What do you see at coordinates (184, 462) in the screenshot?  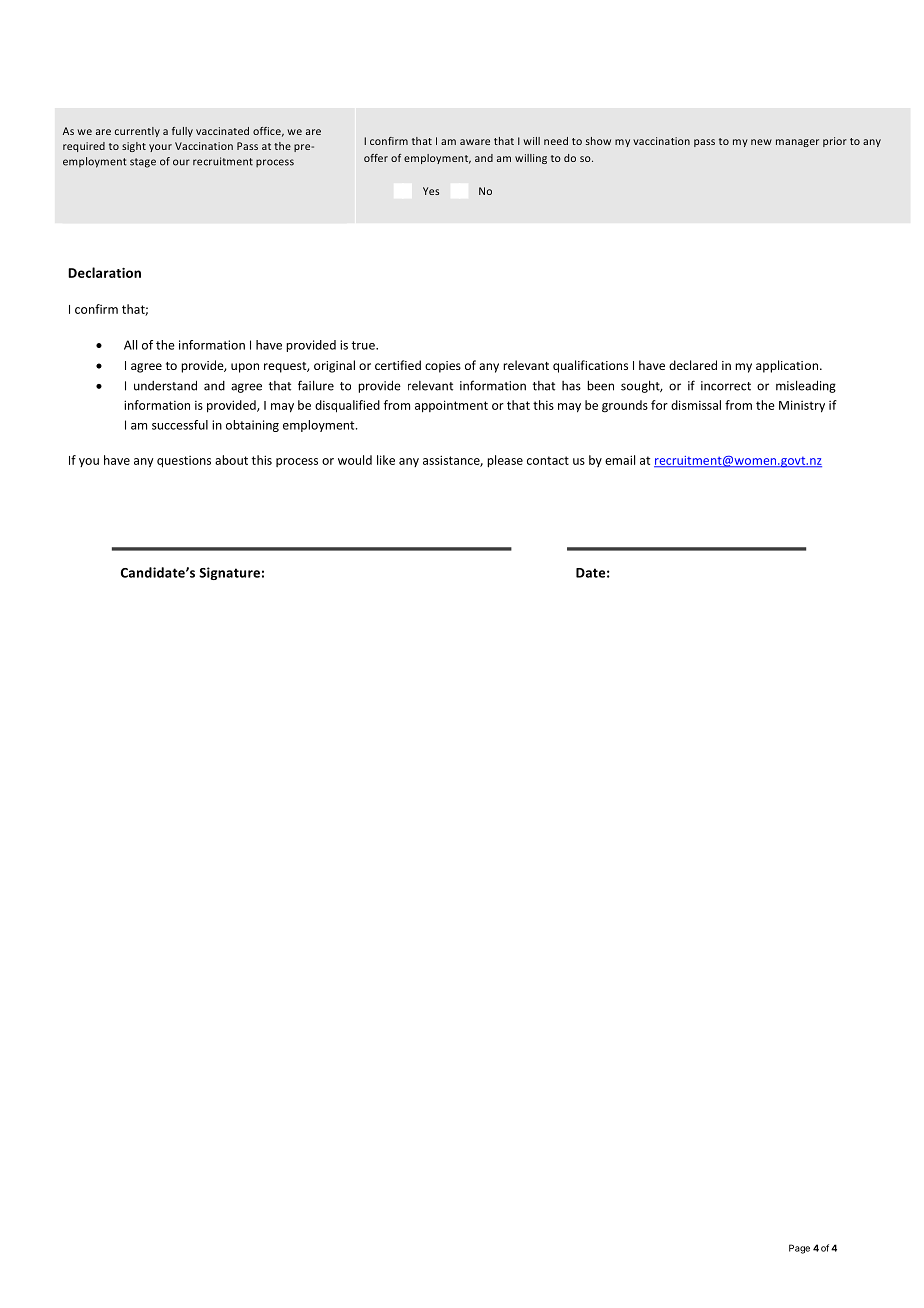 I see `questions` at bounding box center [184, 462].
